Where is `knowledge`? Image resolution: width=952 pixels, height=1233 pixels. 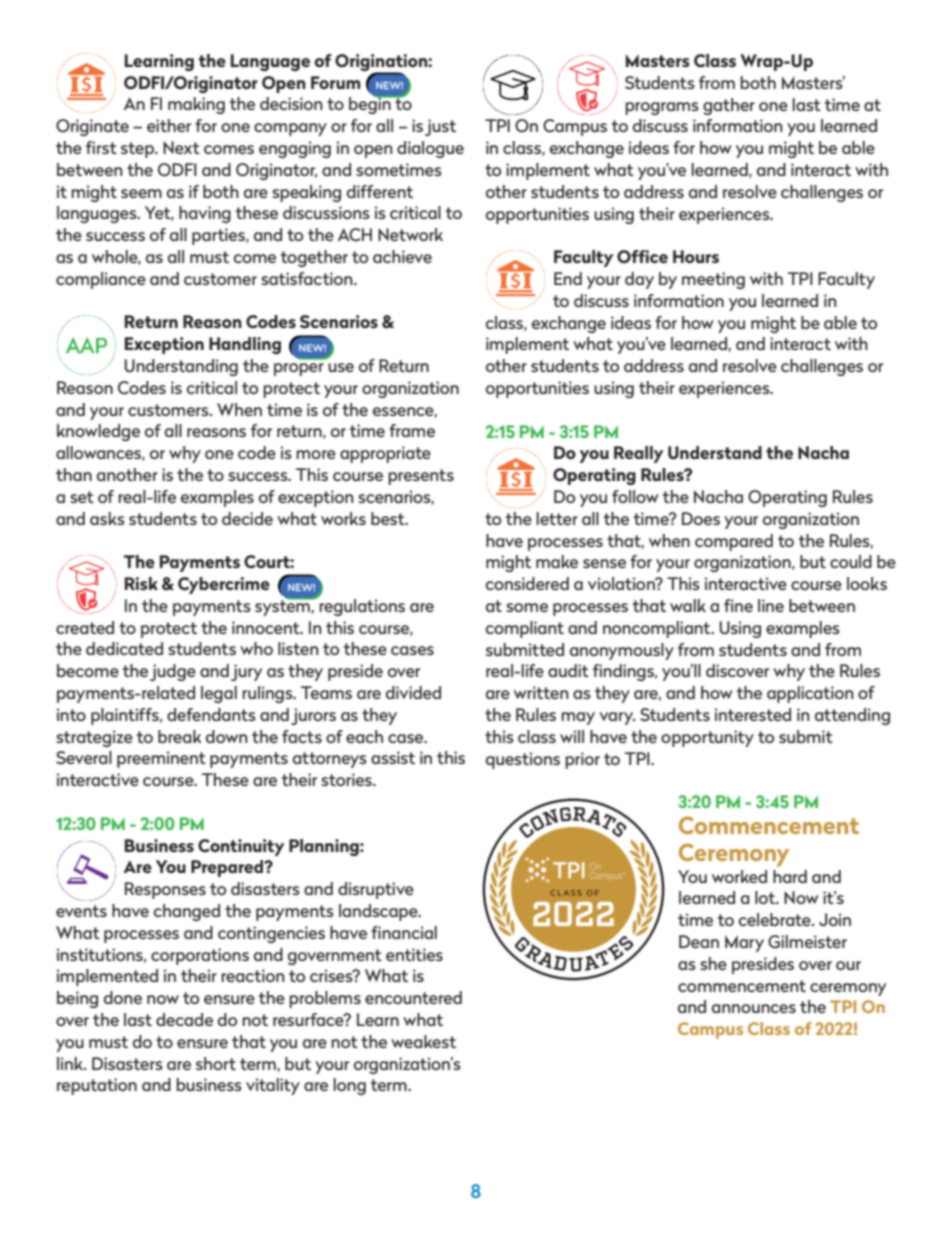
knowledge is located at coordinates (98, 432).
